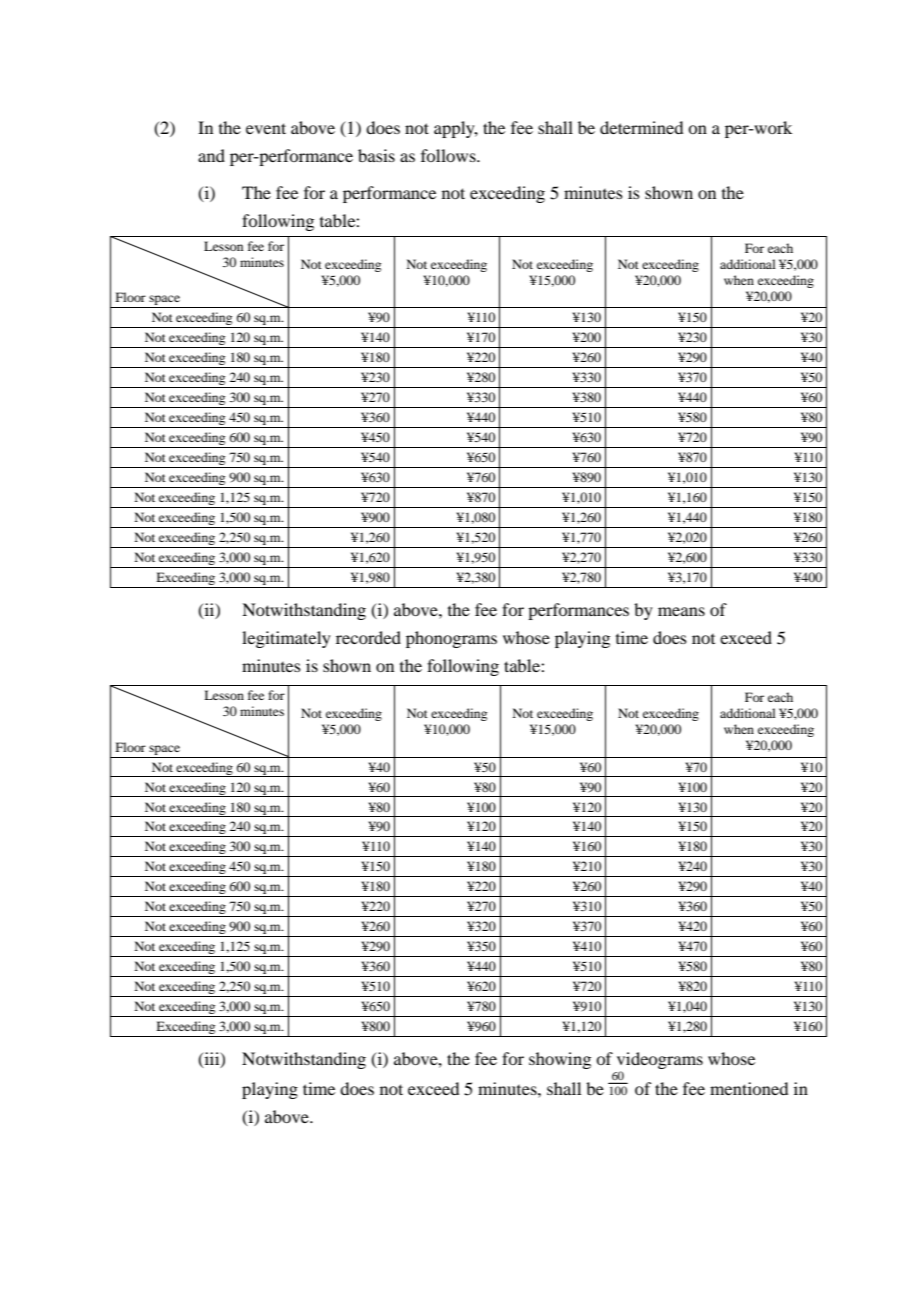 The image size is (924, 1308). Describe the element at coordinates (641, 127) in the screenshot. I see `determined` at that location.
